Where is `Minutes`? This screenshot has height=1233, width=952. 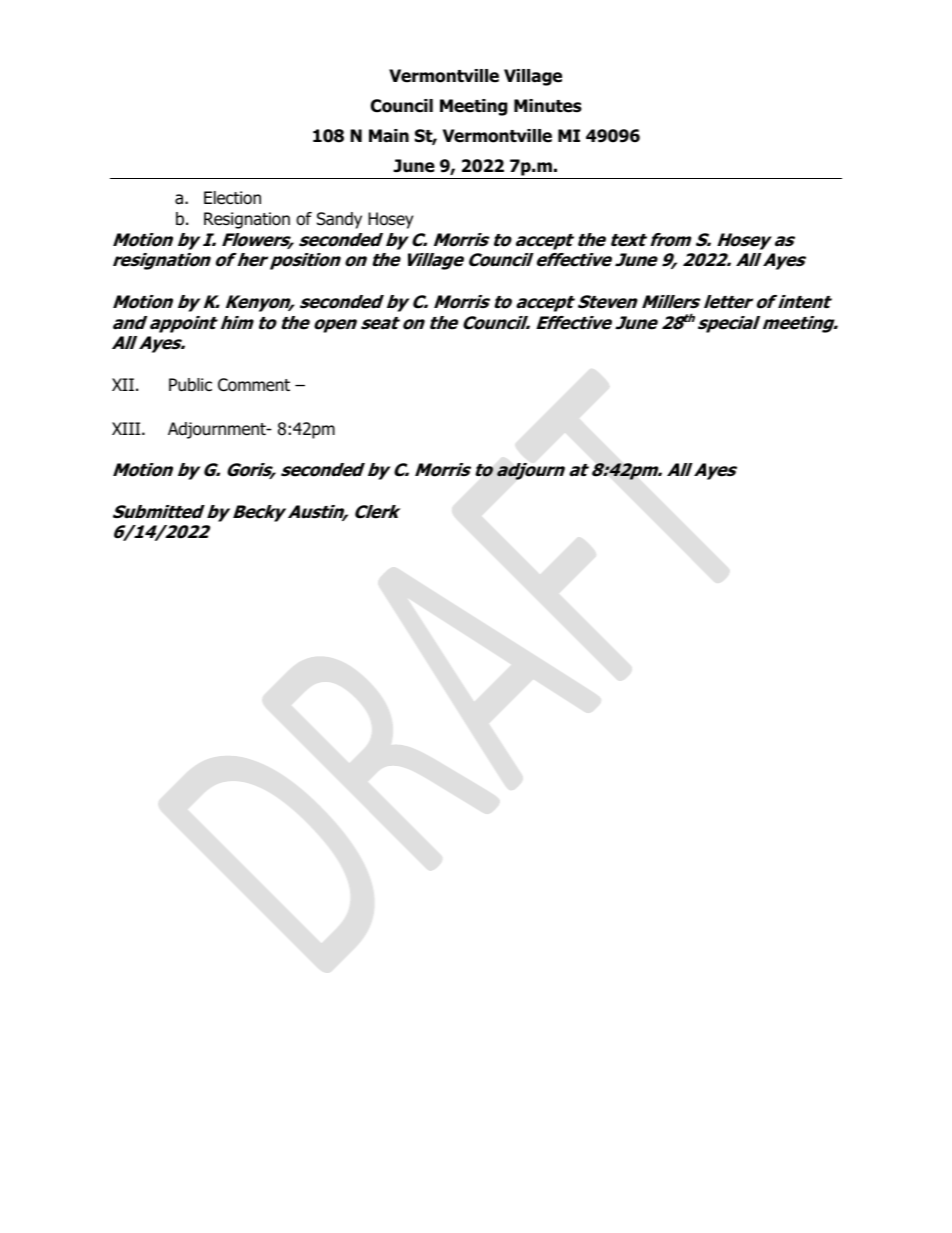
Minutes is located at coordinates (548, 106).
